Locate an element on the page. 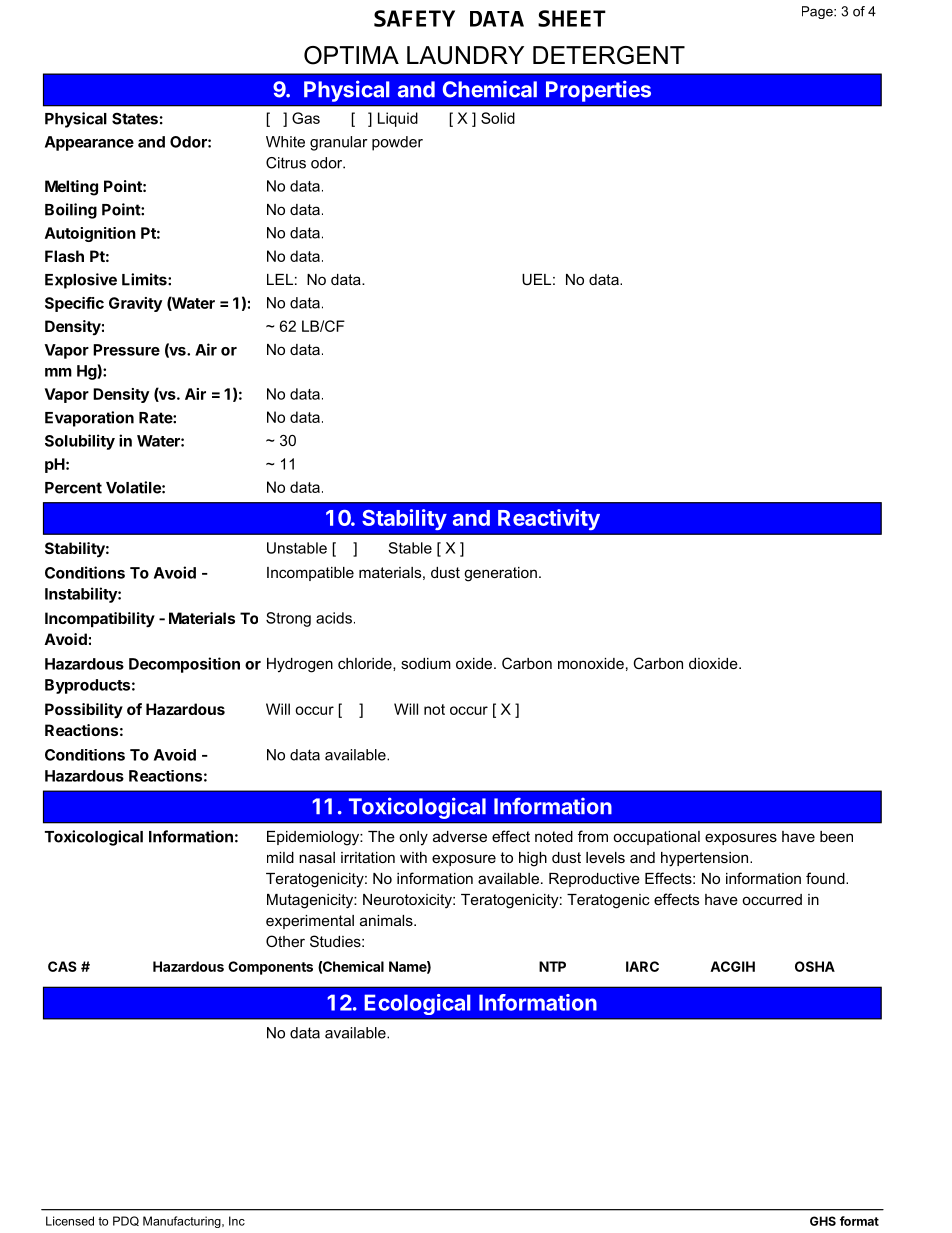  Page is located at coordinates (818, 12).
